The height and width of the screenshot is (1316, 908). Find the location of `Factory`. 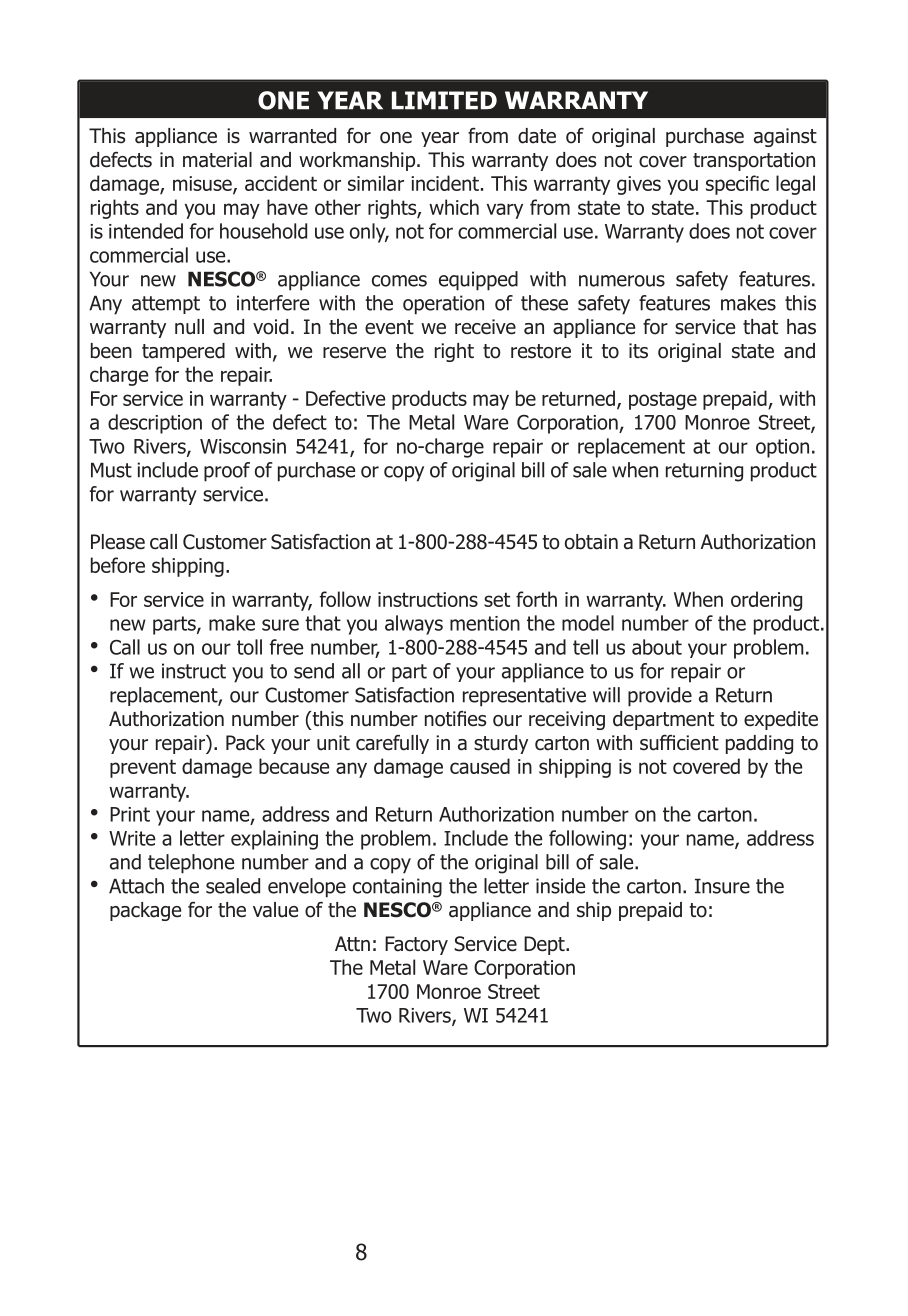

Factory is located at coordinates (416, 945).
